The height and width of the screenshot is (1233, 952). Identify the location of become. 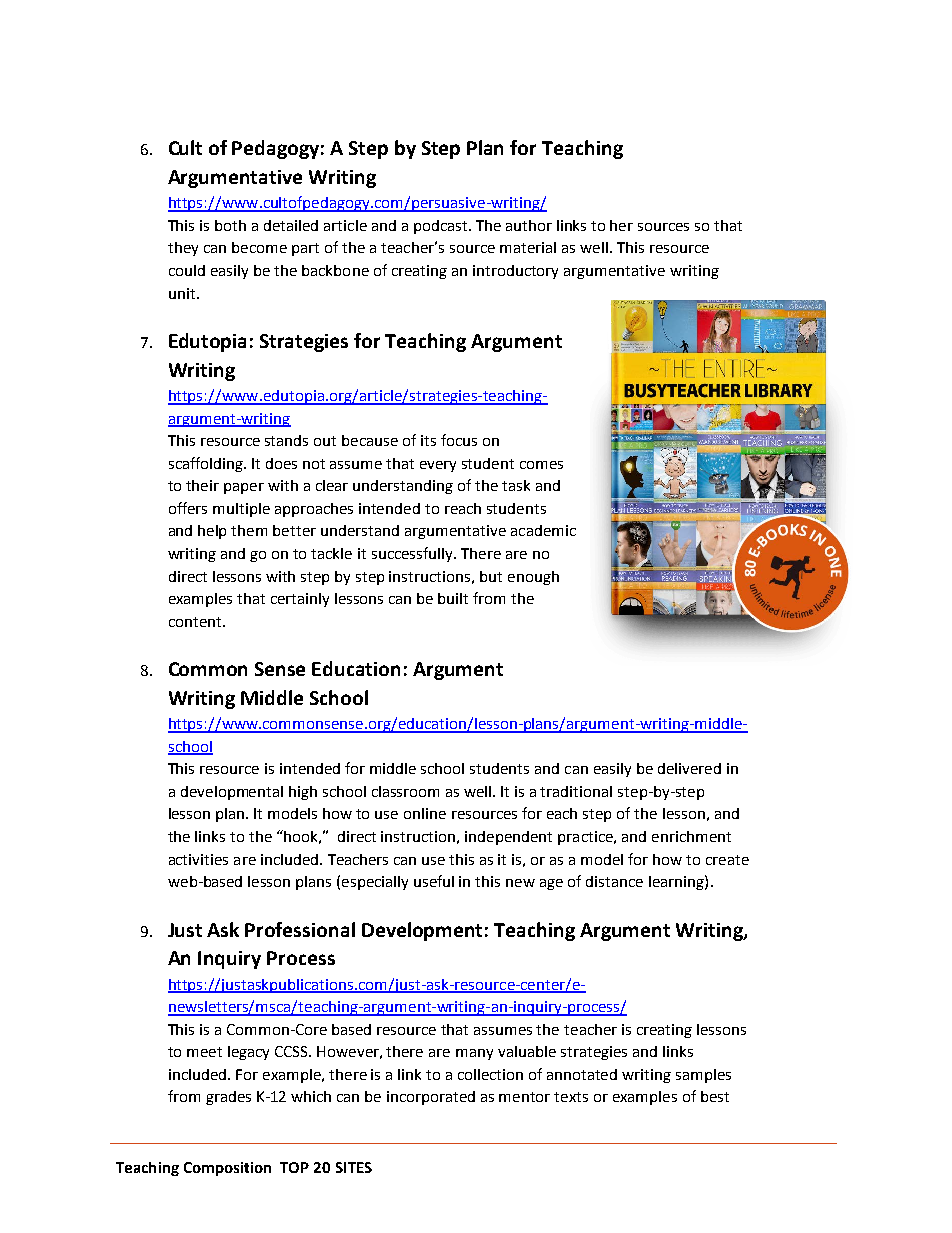
(259, 247).
